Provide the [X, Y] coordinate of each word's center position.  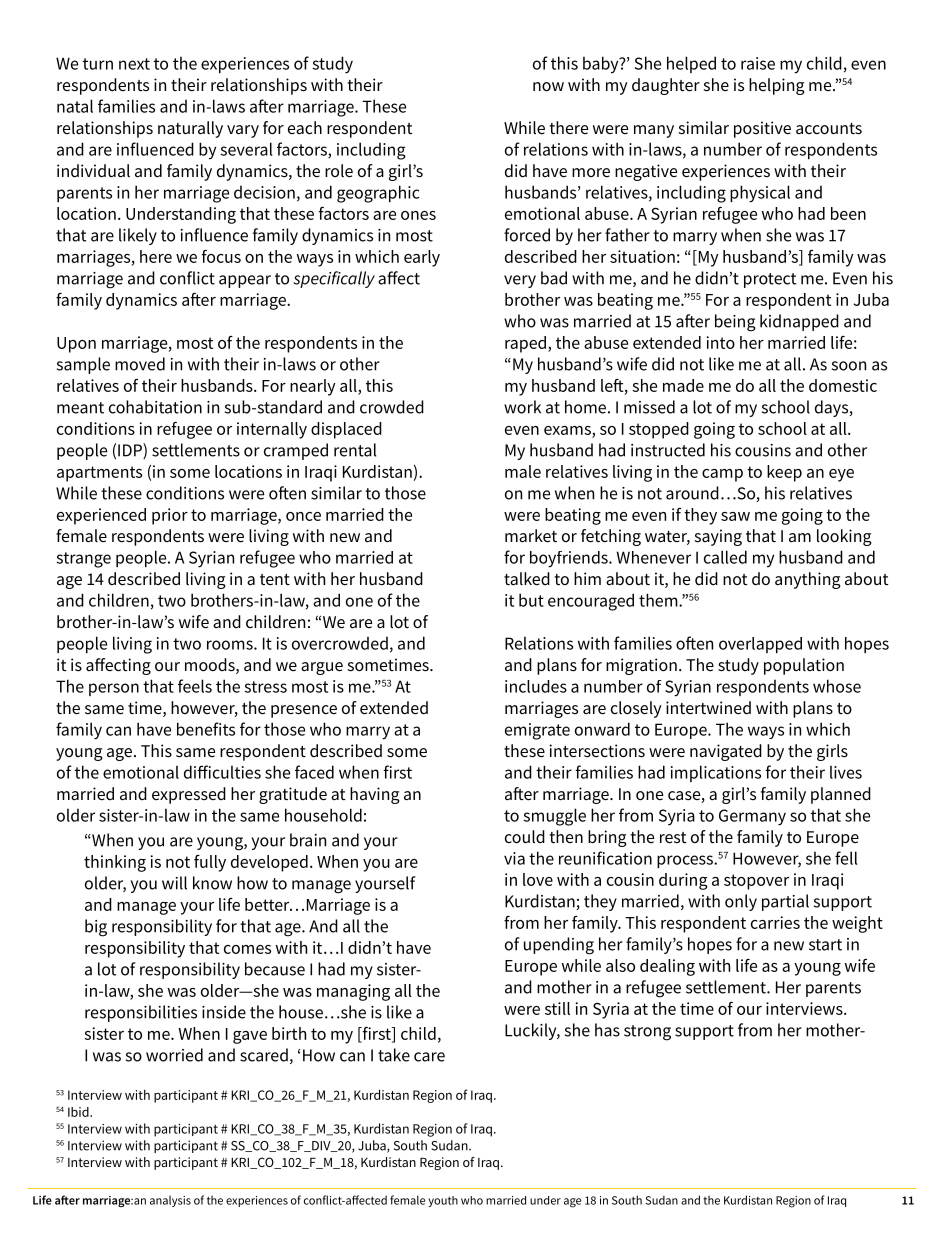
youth [443, 1201]
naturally [190, 129]
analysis [170, 1201]
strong [647, 1033]
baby [602, 65]
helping [777, 86]
